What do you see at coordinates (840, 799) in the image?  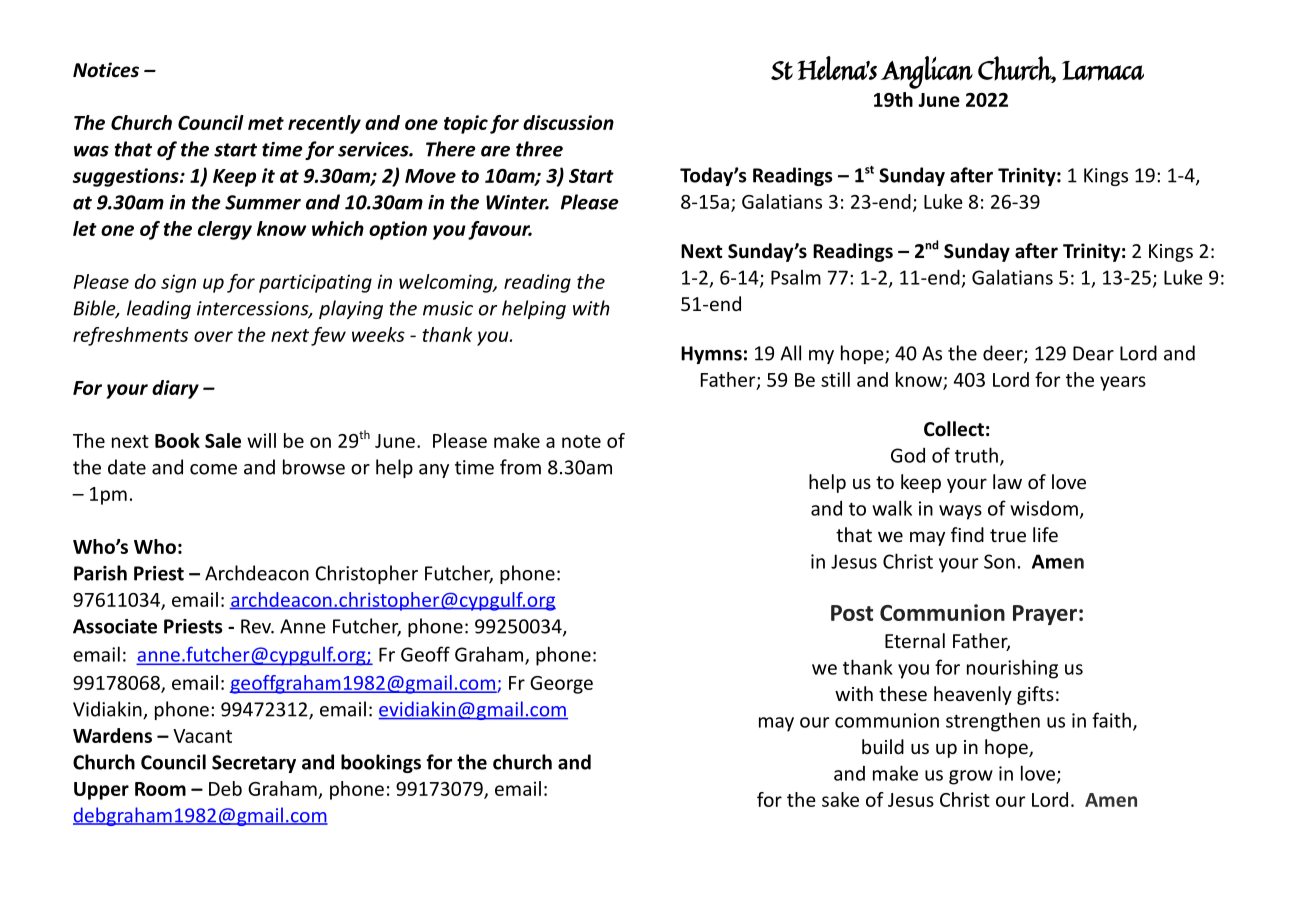 I see `sake` at bounding box center [840, 799].
